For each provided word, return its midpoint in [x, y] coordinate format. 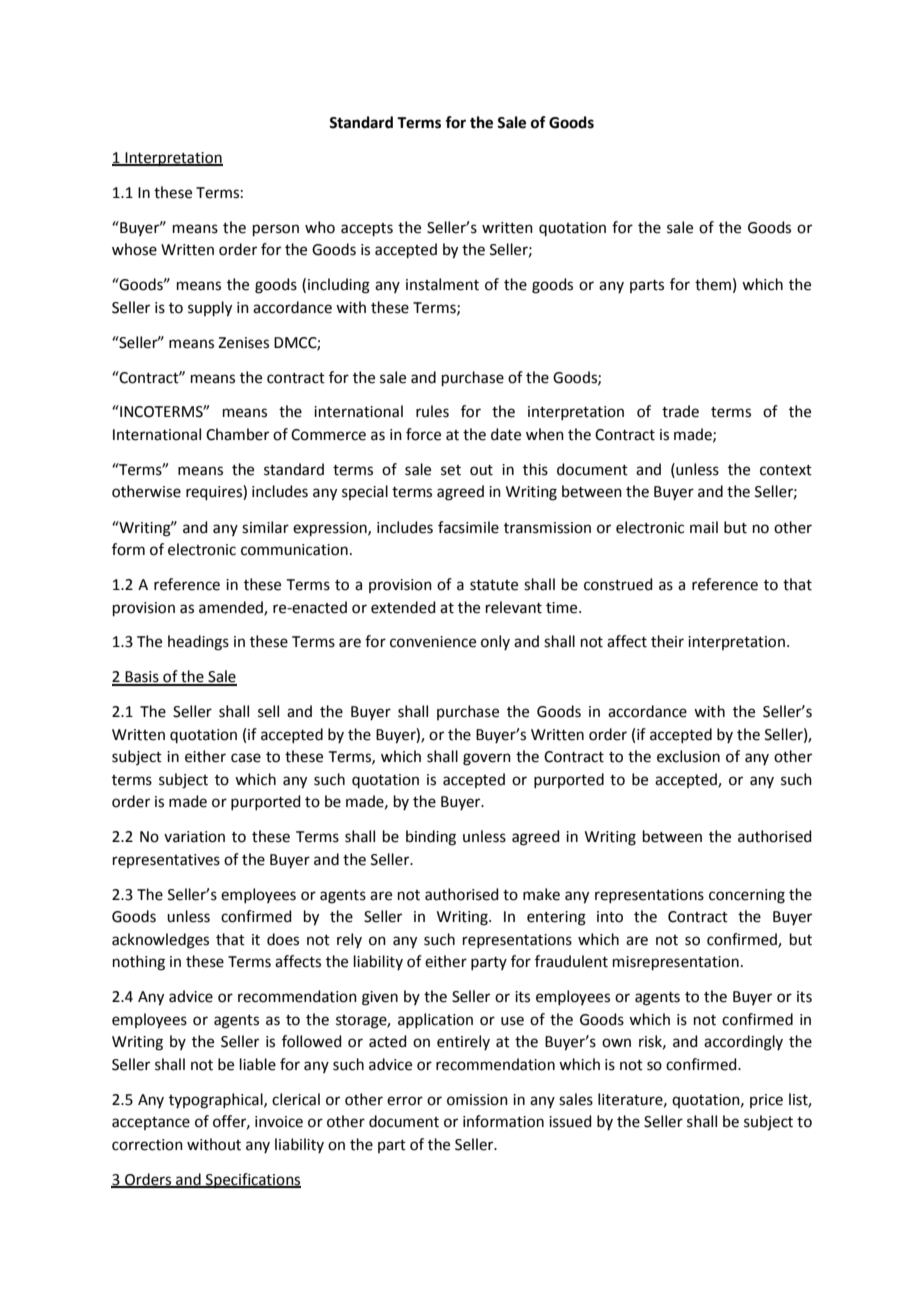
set [451, 470]
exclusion [688, 756]
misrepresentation [676, 963]
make [541, 894]
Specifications [252, 1180]
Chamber [237, 434]
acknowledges [160, 941]
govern [487, 759]
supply [210, 309]
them [713, 284]
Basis [142, 678]
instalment [442, 284]
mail [704, 527]
